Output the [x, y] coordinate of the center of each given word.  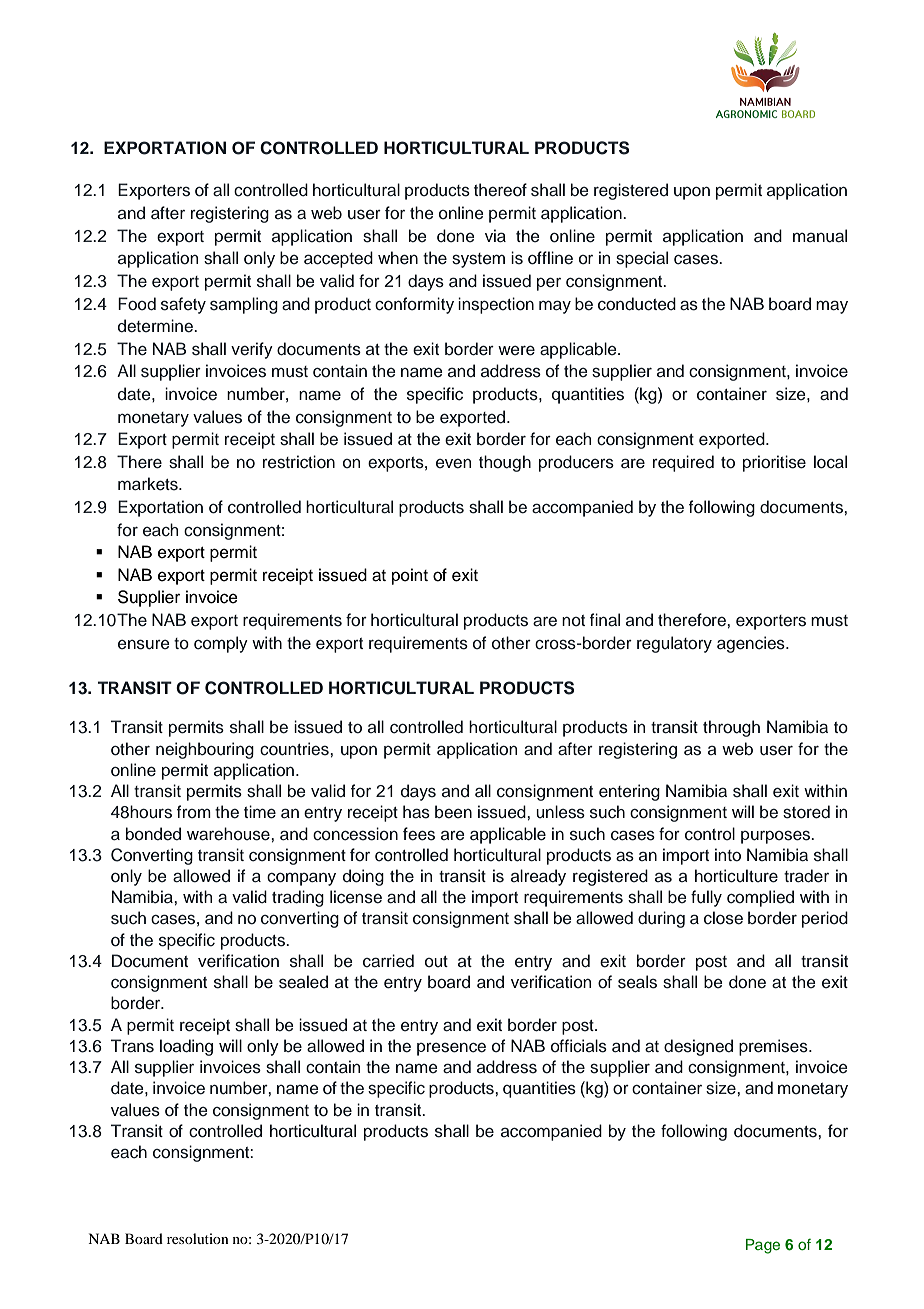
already [538, 877]
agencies [752, 644]
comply [221, 644]
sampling [244, 305]
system [478, 260]
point [410, 576]
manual [820, 236]
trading [298, 898]
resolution [198, 1238]
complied [760, 898]
